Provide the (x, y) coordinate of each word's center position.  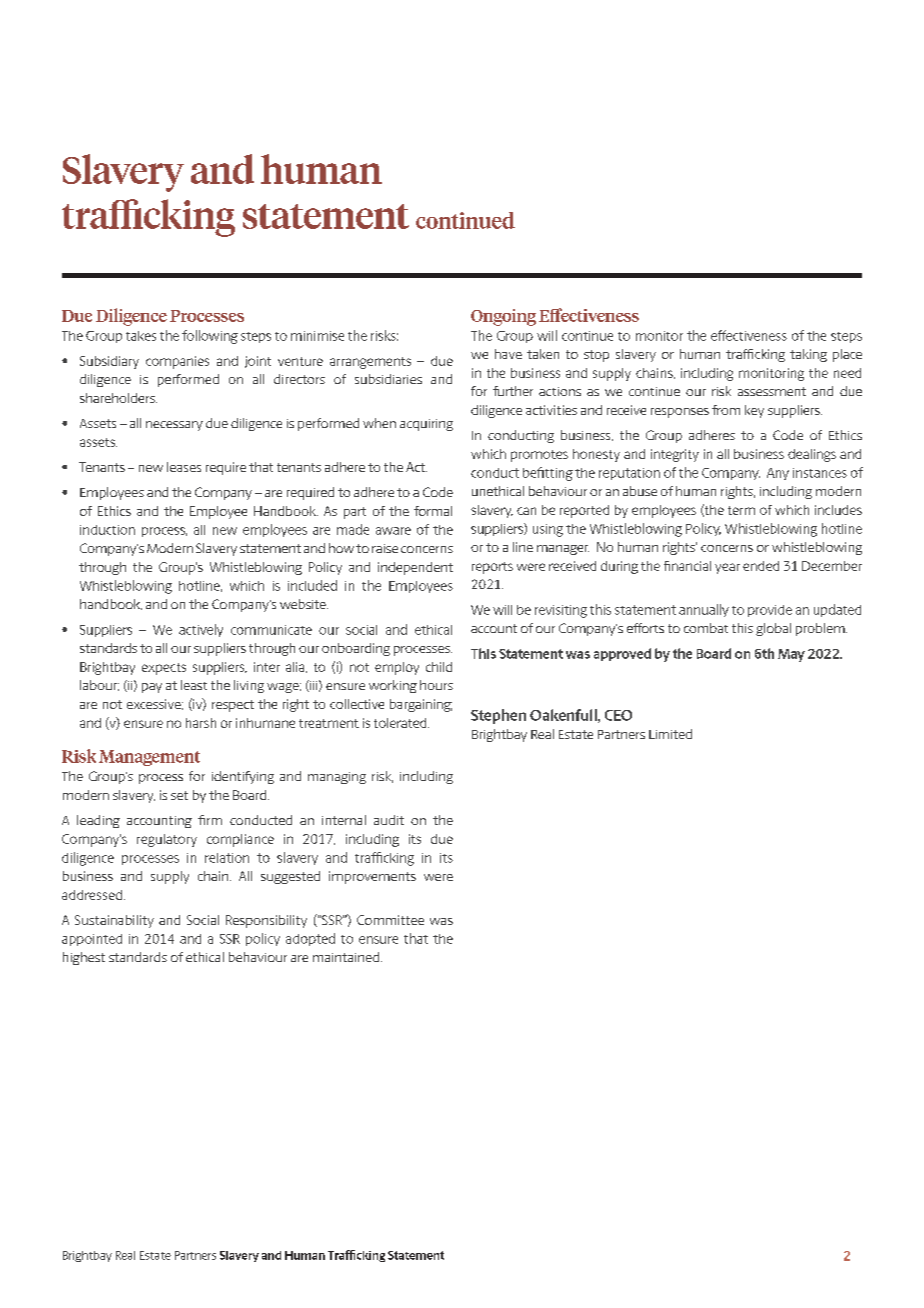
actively (201, 630)
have (508, 354)
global (773, 629)
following (210, 337)
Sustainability (114, 921)
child (439, 667)
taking (808, 355)
